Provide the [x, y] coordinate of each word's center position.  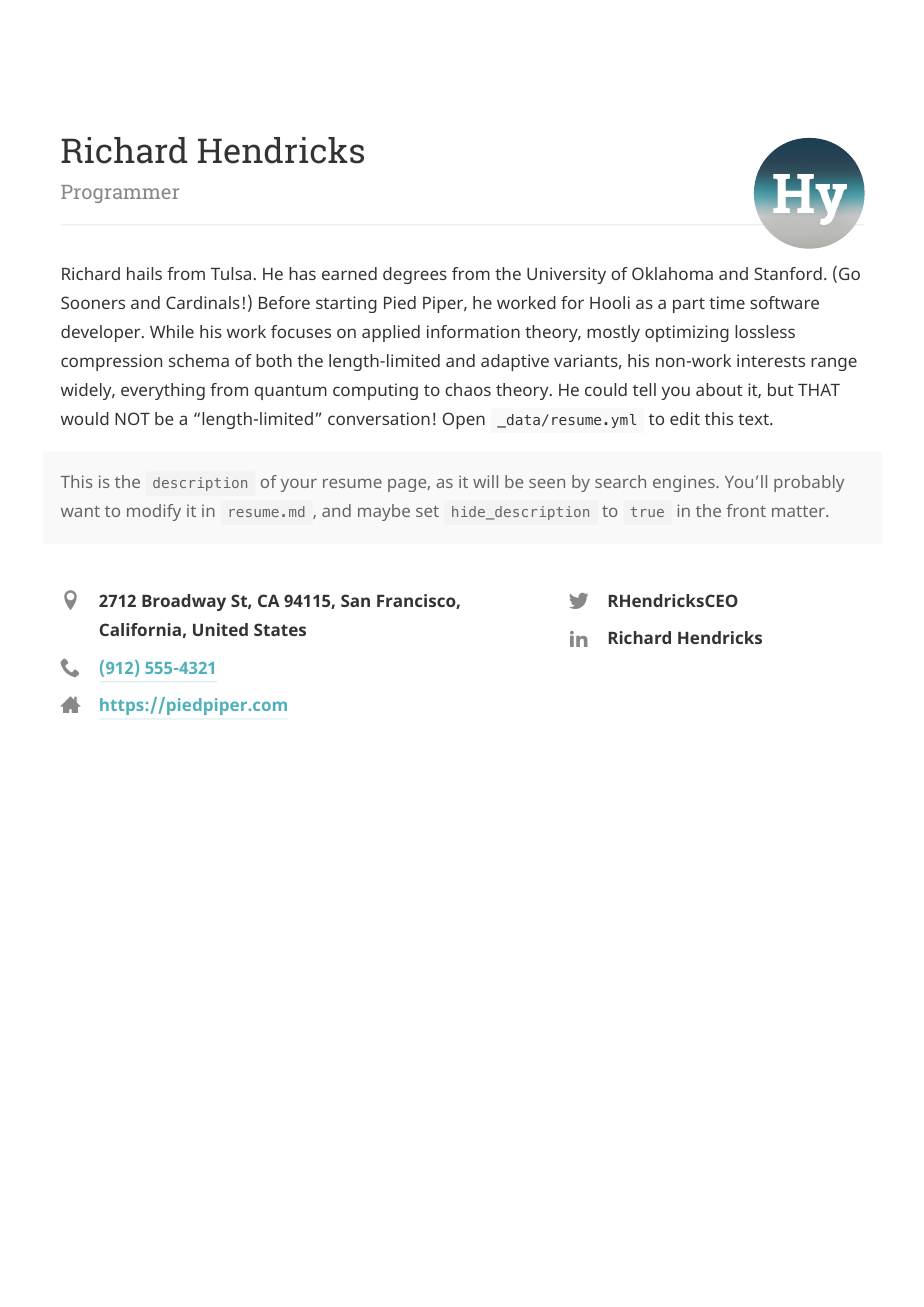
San [355, 600]
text [754, 419]
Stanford [788, 273]
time [727, 302]
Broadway [184, 602]
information [473, 331]
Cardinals [203, 302]
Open [464, 420]
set [427, 511]
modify [154, 512]
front [746, 510]
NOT [132, 418]
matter [799, 511]
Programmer [120, 194]
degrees [415, 275]
